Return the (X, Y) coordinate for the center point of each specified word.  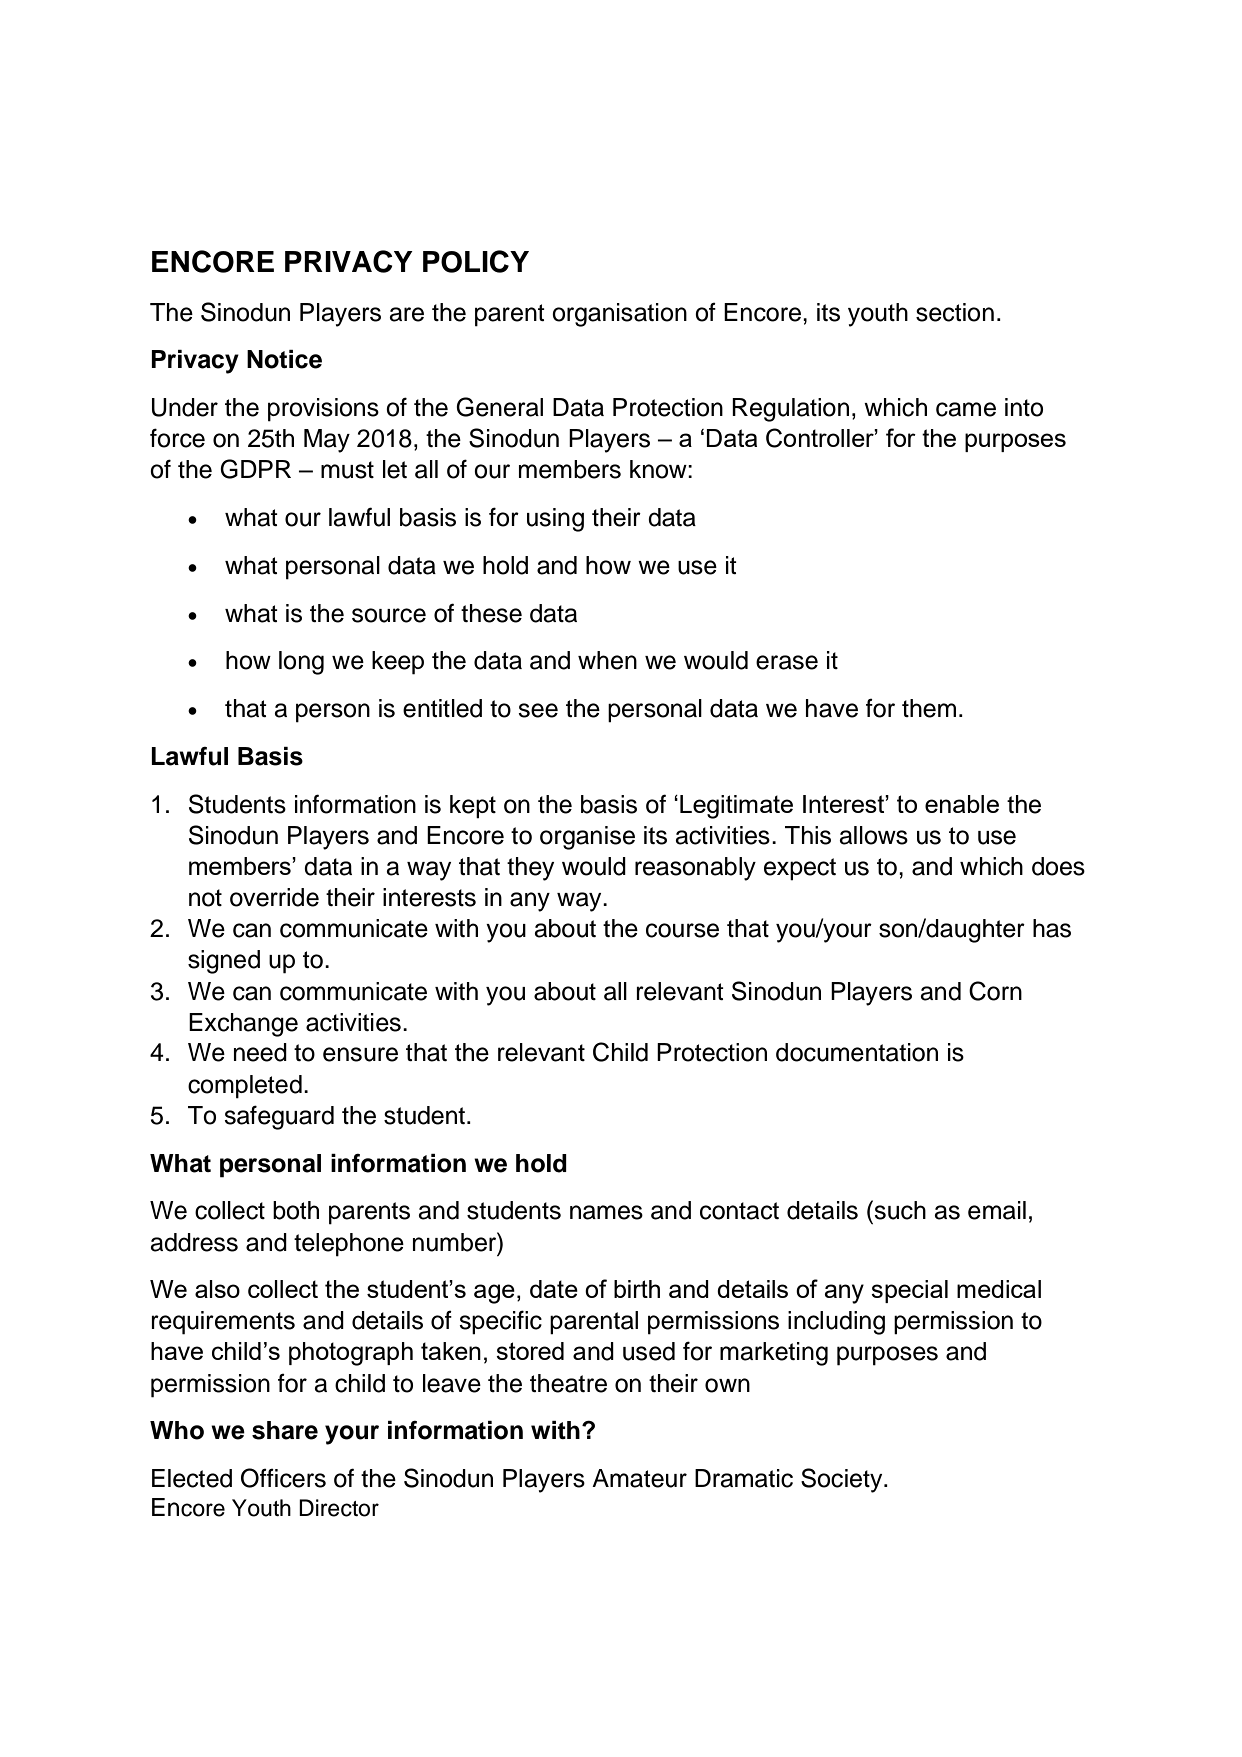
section (955, 312)
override (274, 897)
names (606, 1212)
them (929, 708)
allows (873, 835)
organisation (619, 315)
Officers (283, 1478)
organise (587, 838)
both (296, 1210)
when (607, 660)
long (301, 663)
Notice (284, 359)
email (997, 1210)
